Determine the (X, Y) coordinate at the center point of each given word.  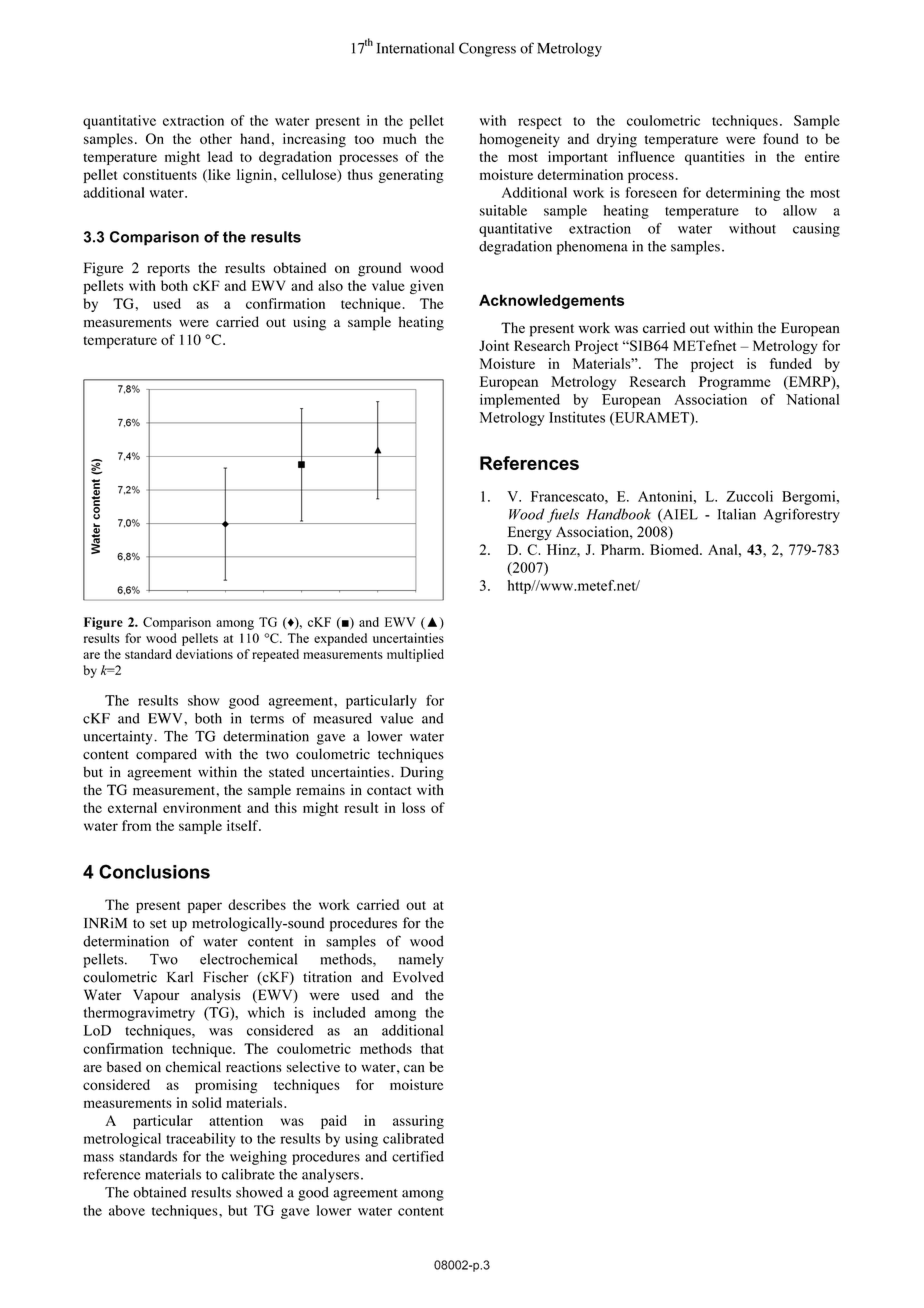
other (216, 138)
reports (168, 270)
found (781, 138)
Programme (735, 383)
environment (202, 807)
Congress (487, 49)
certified (418, 1156)
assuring (418, 1122)
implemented (520, 401)
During (422, 773)
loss (413, 807)
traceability (200, 1140)
